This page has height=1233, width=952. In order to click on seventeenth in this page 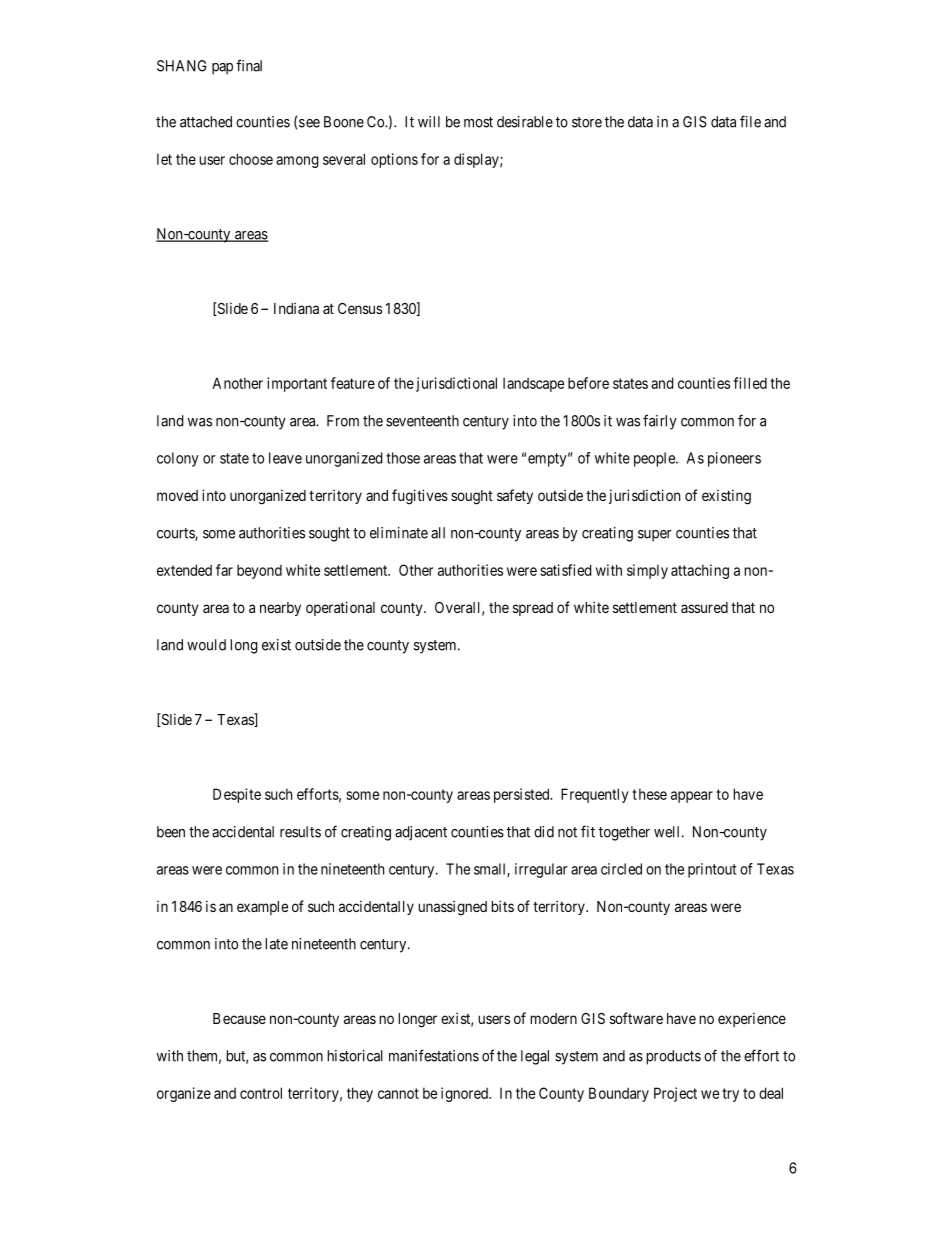, I will do `click(422, 421)`.
